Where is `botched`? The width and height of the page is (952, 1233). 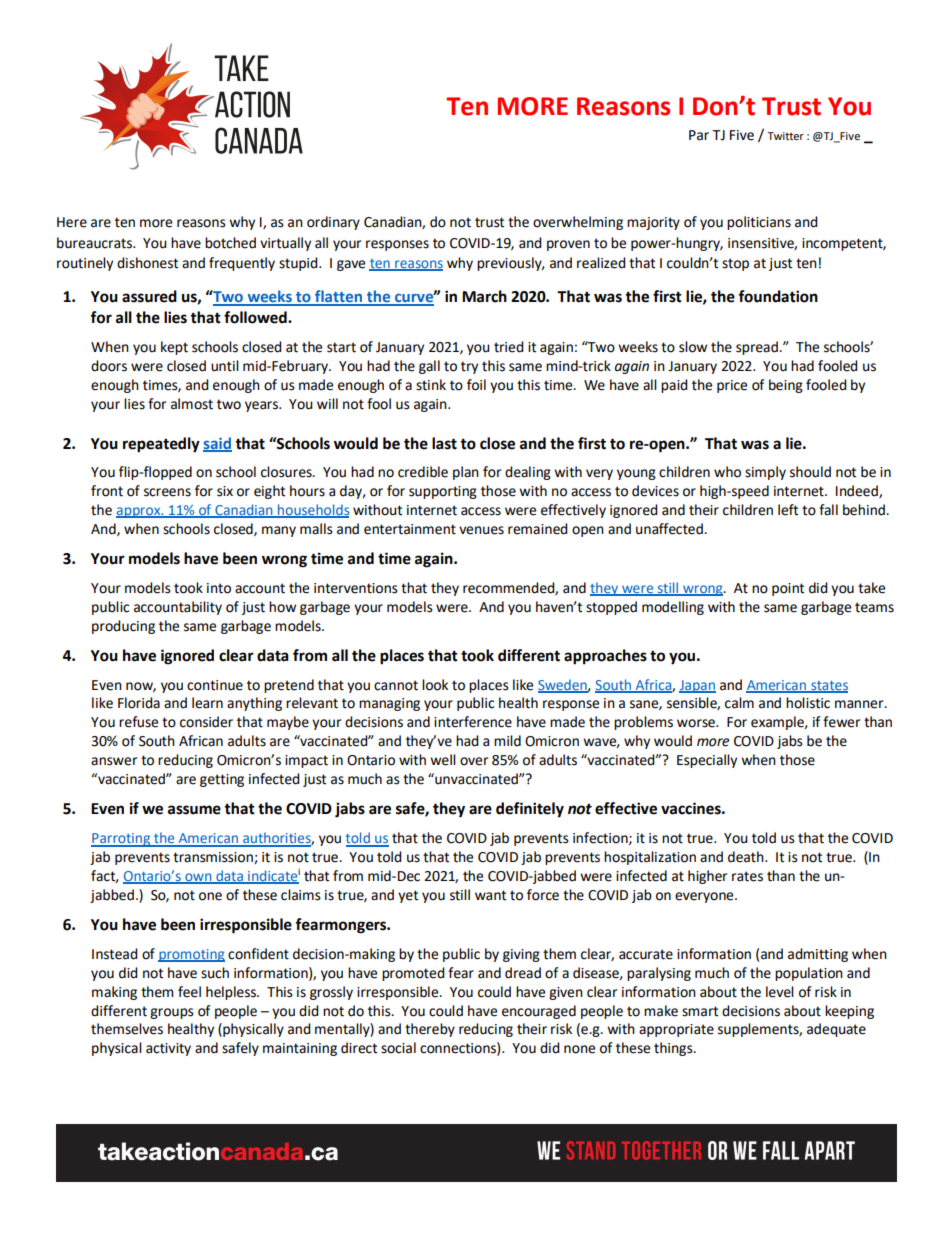 botched is located at coordinates (230, 243).
